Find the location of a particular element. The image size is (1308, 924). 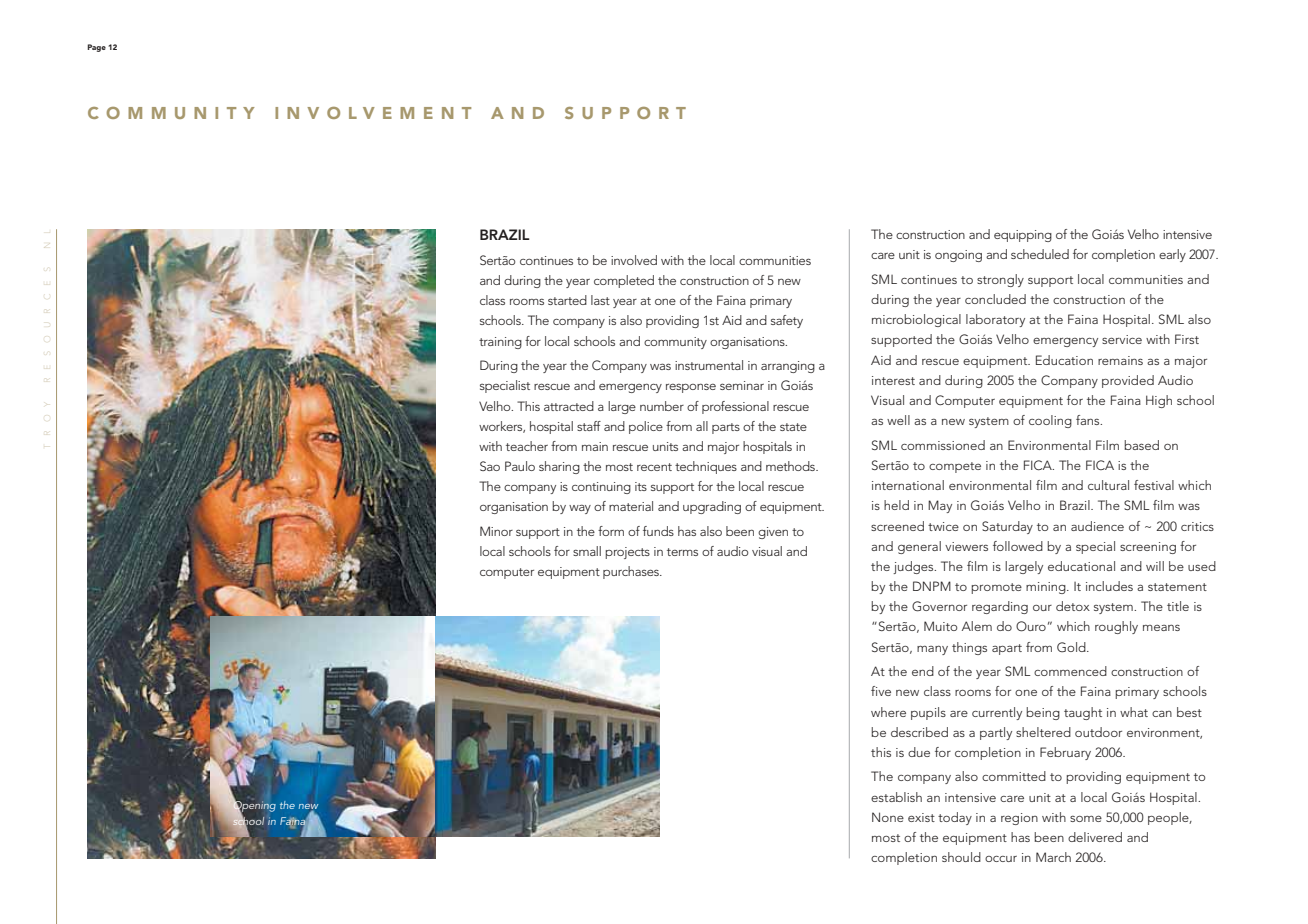

Minor is located at coordinates (496, 531).
